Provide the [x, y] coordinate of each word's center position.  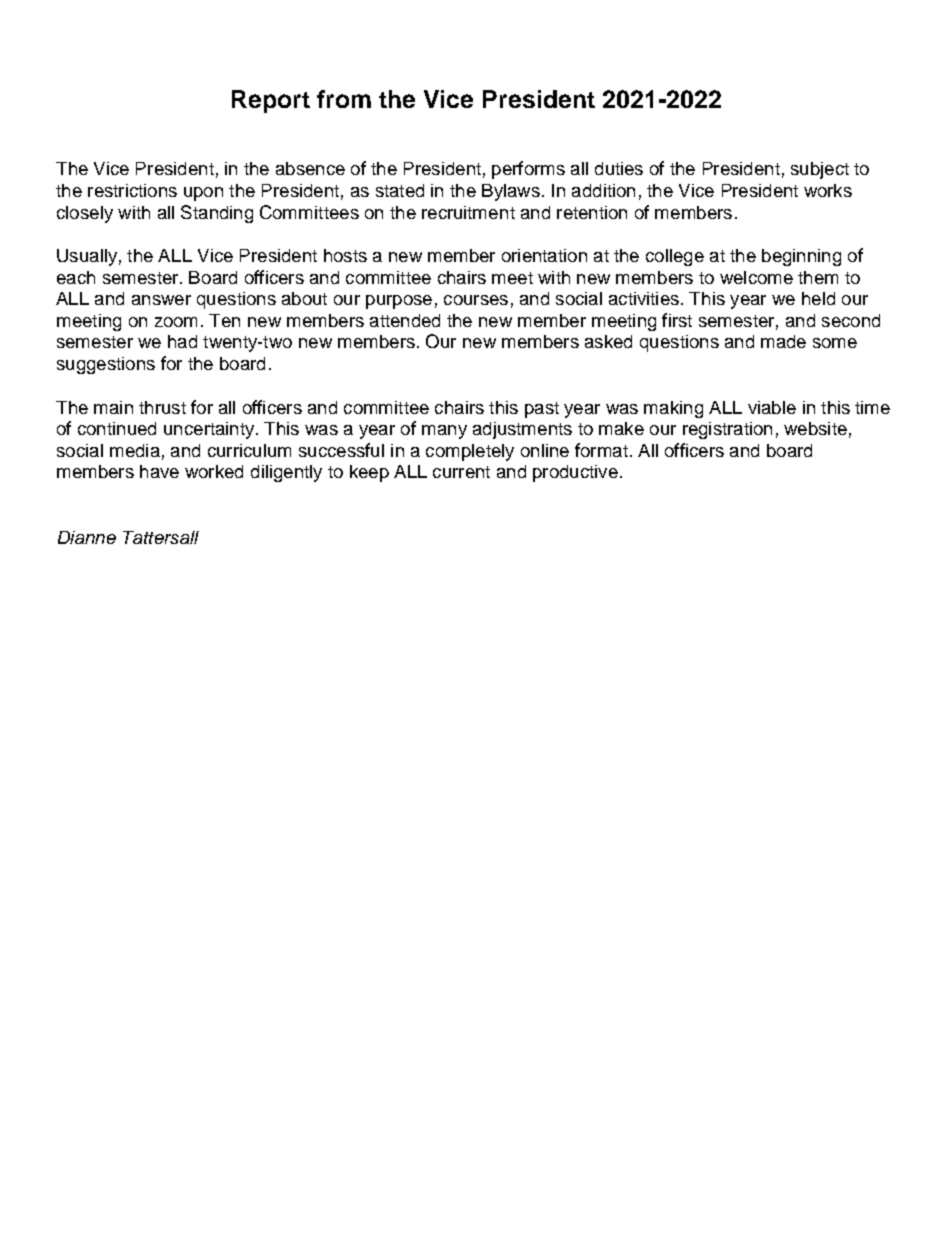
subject [820, 170]
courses [476, 300]
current [461, 472]
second [851, 320]
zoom [176, 322]
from [344, 99]
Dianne [87, 537]
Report [271, 101]
